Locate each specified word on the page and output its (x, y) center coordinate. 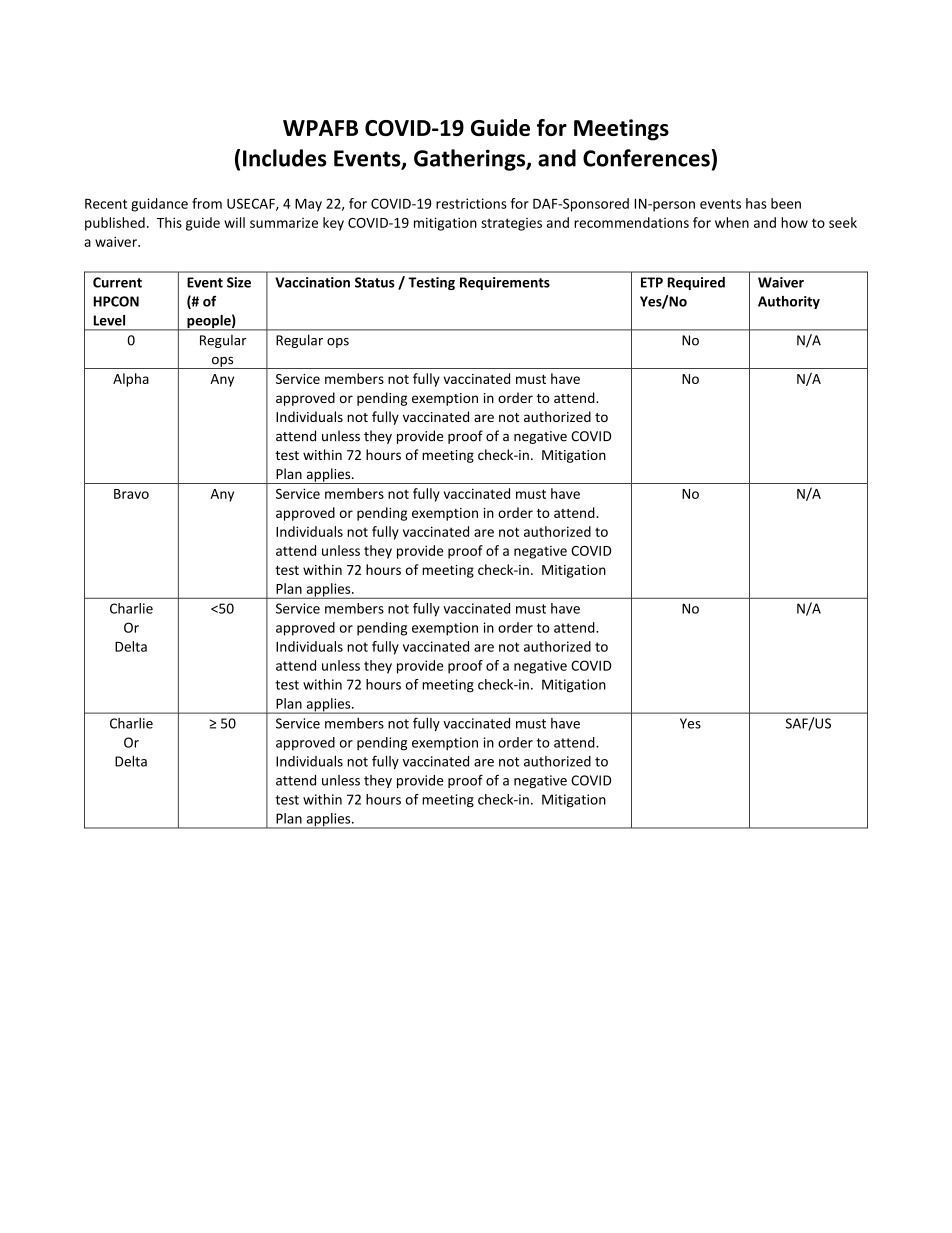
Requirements (505, 283)
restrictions (471, 203)
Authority (789, 302)
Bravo (131, 494)
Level (109, 320)
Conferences (647, 158)
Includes (285, 158)
